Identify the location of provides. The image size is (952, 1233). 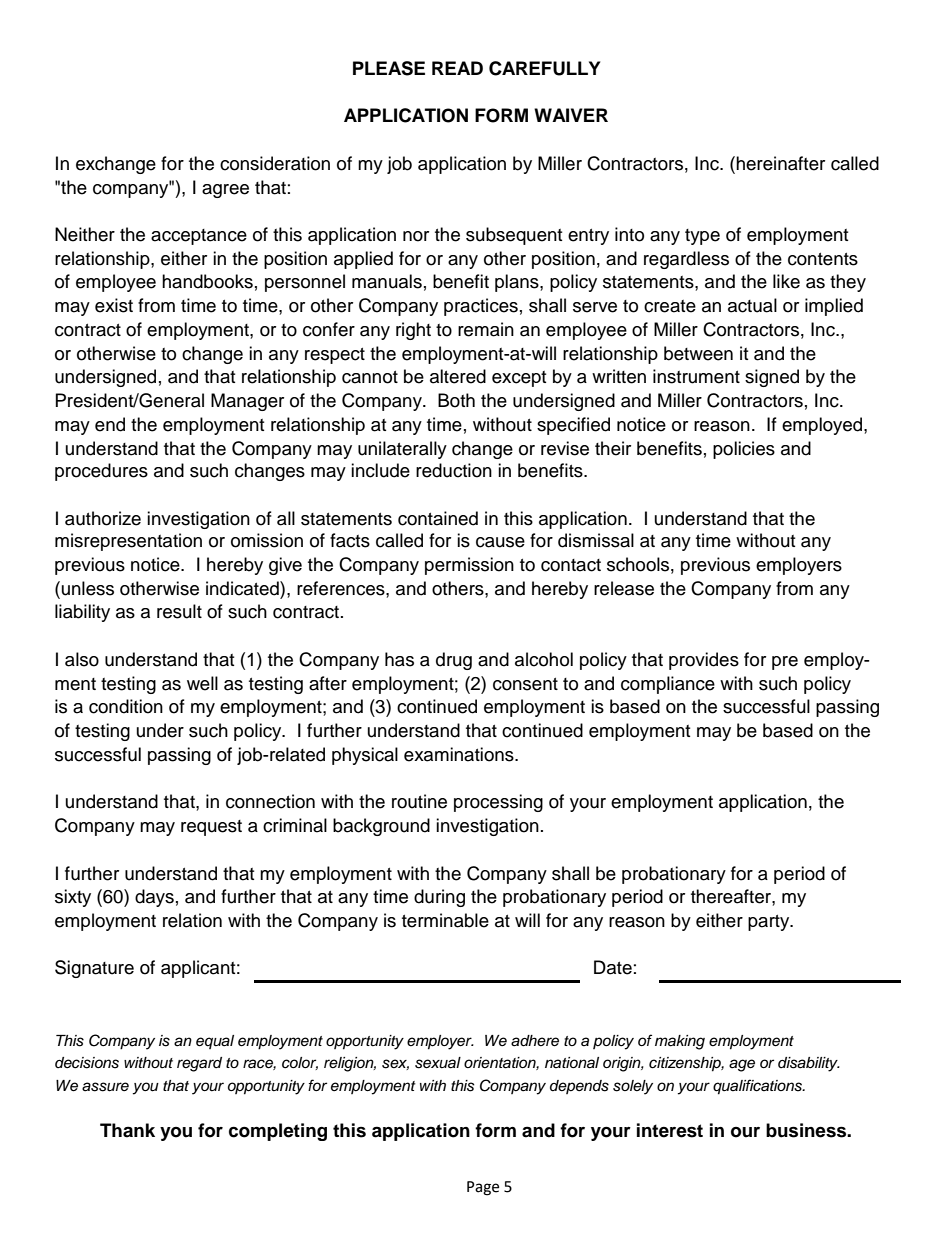
(704, 661).
